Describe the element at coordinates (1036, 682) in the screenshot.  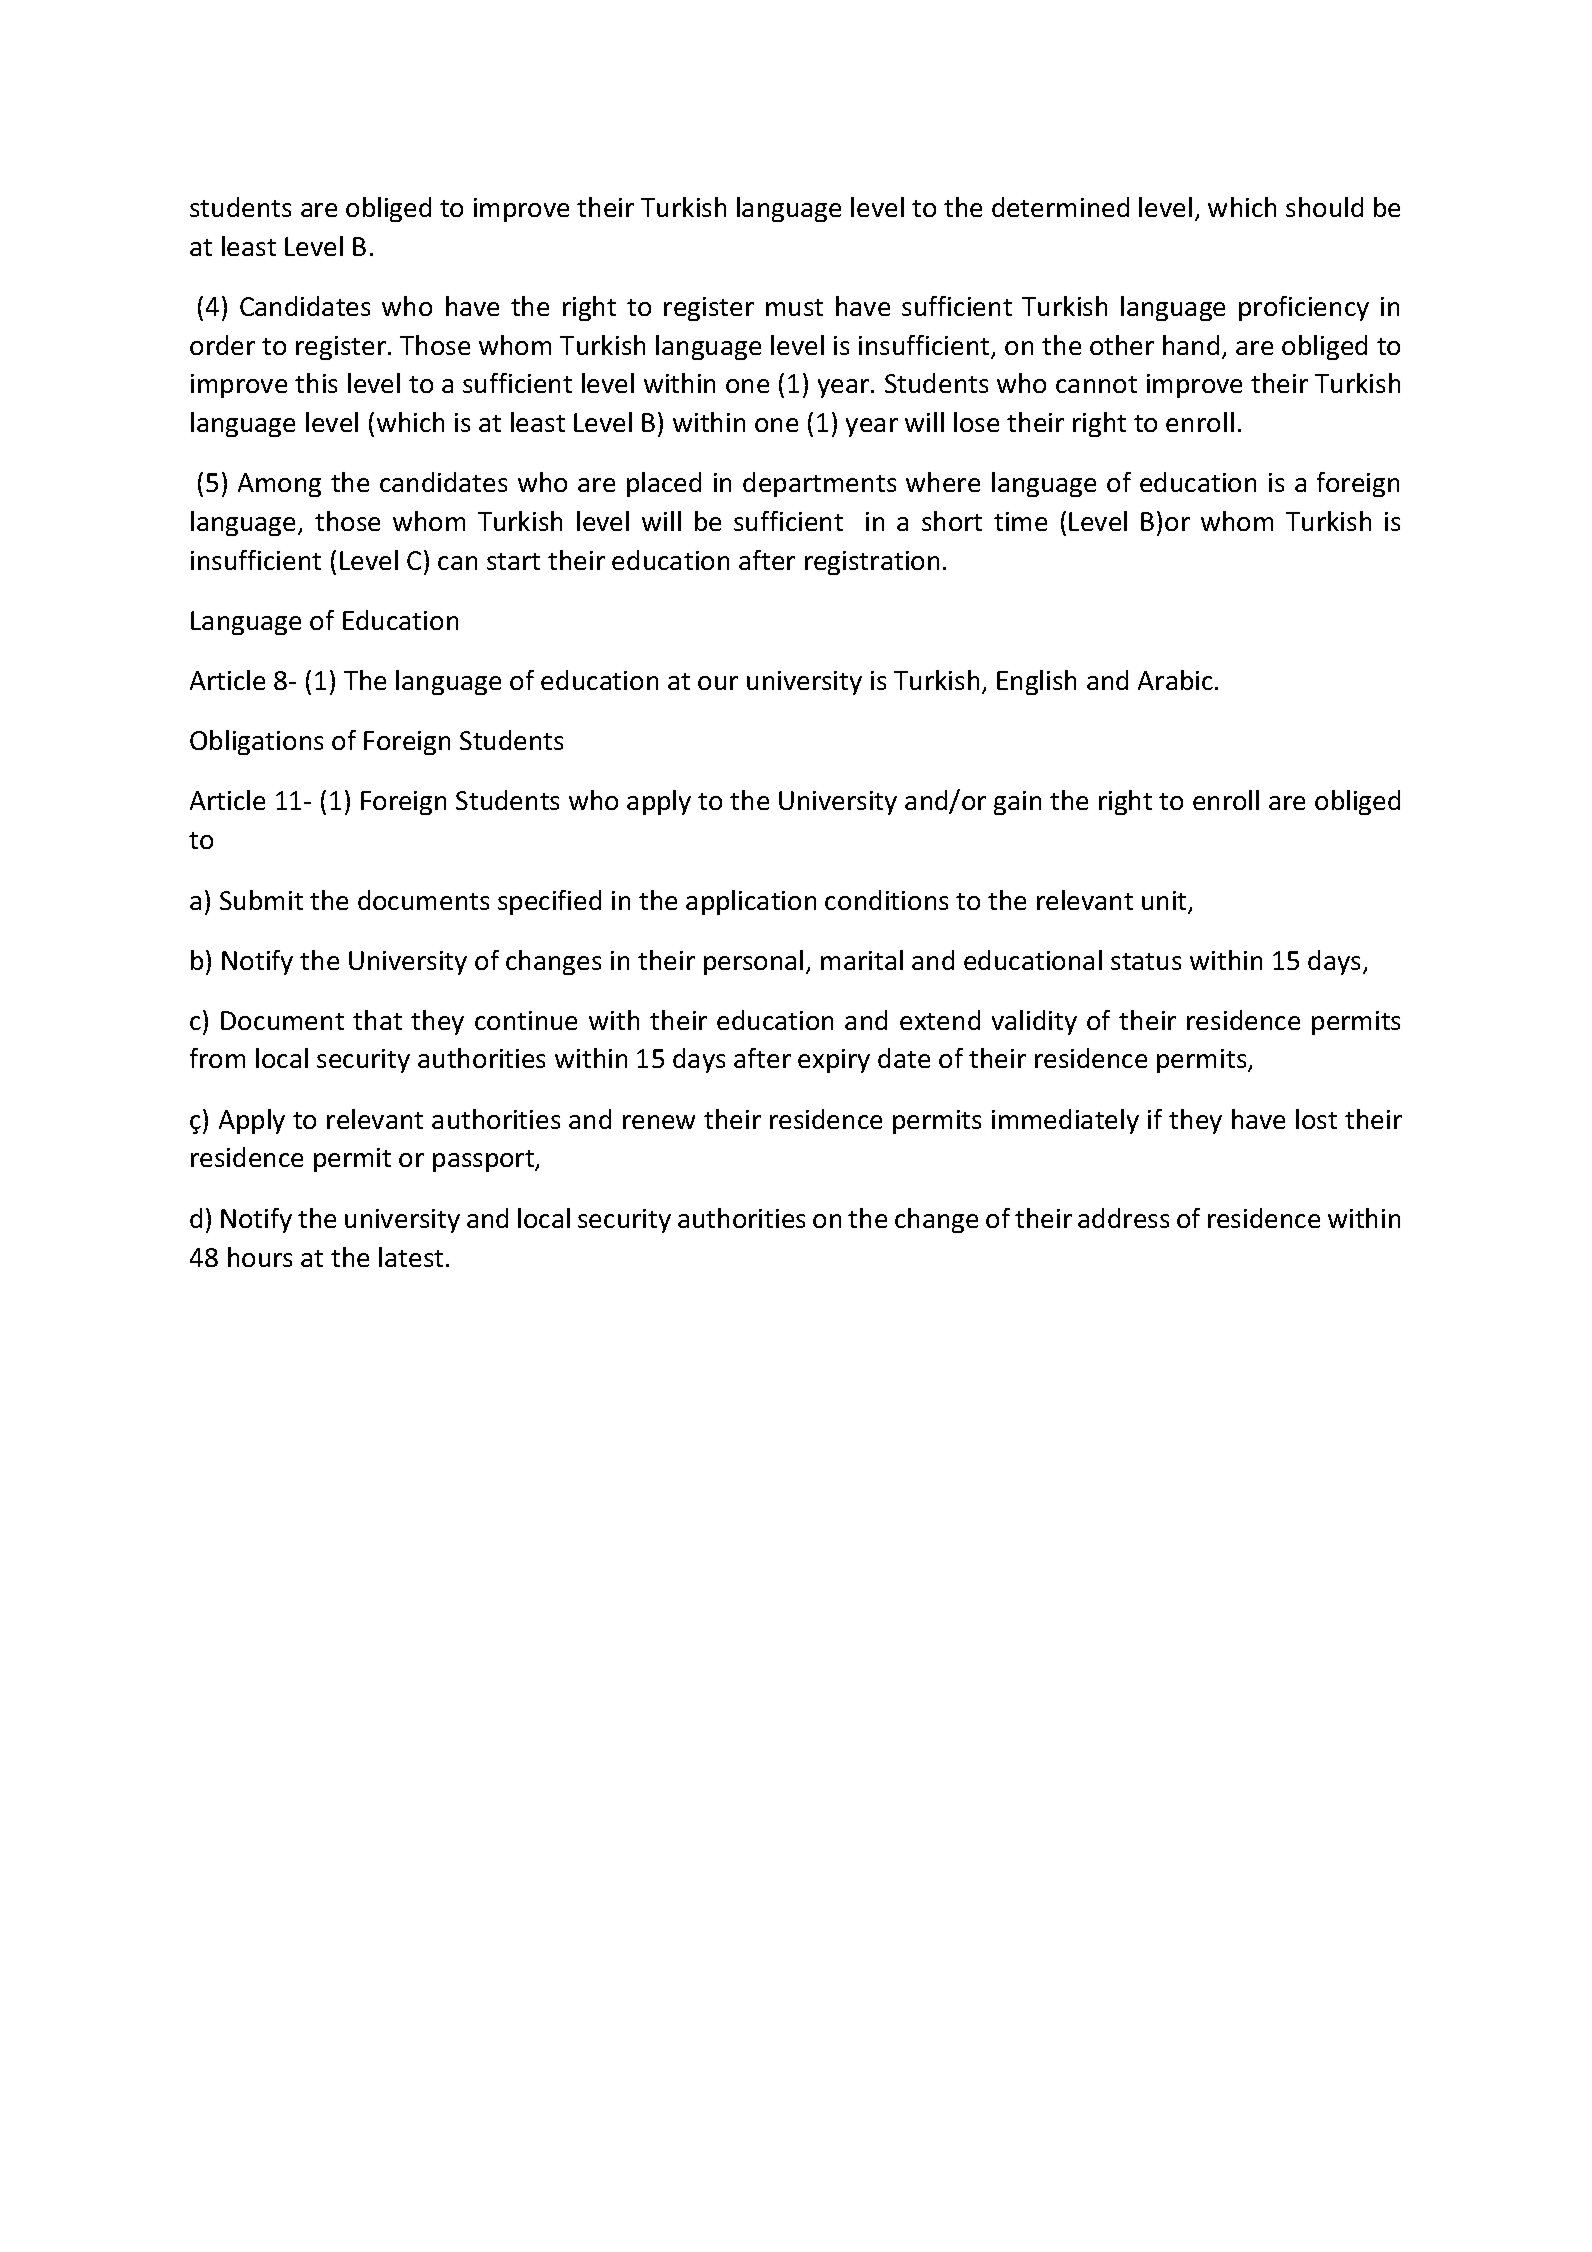
I see `English` at that location.
